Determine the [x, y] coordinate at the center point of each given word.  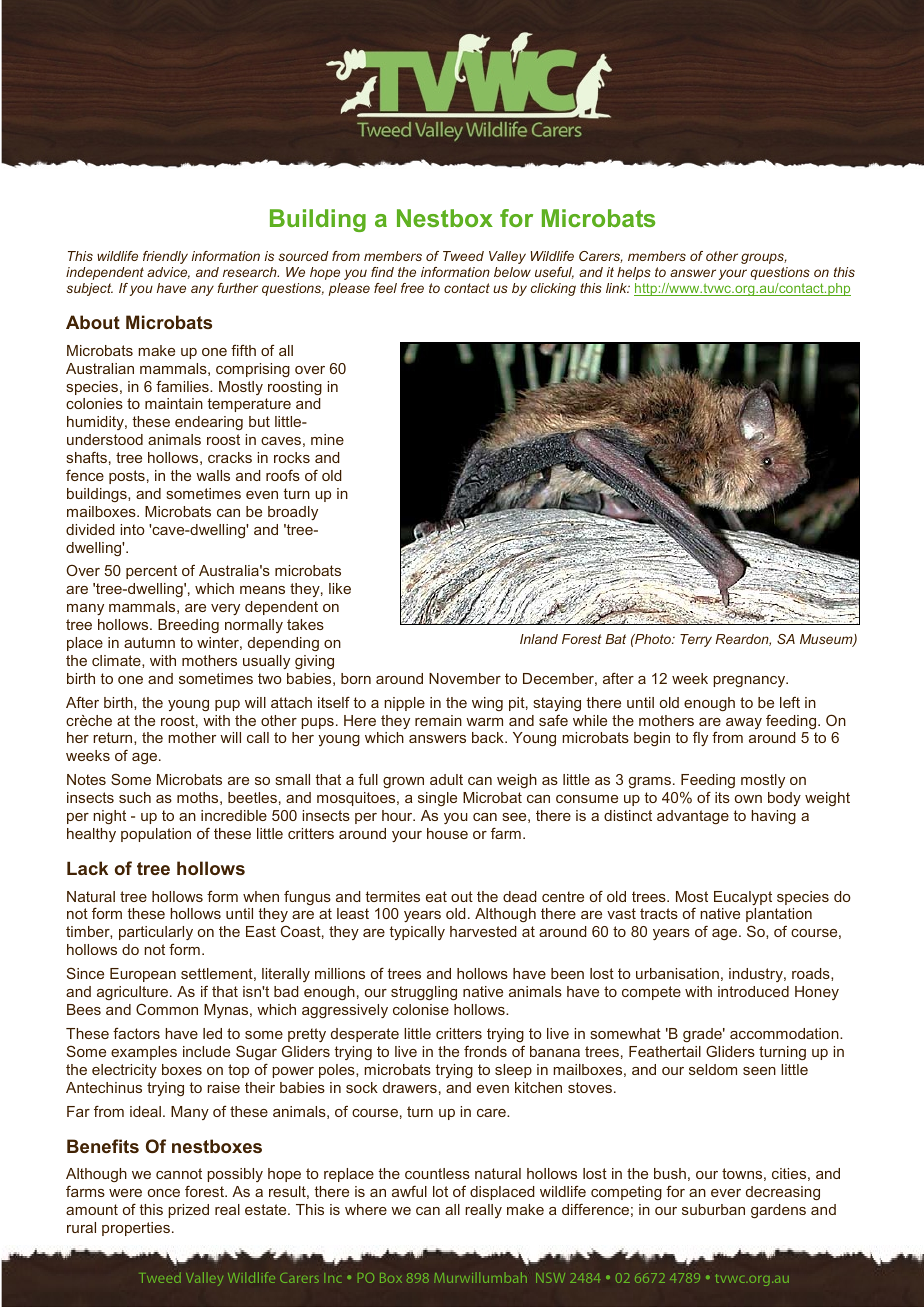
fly [700, 738]
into [133, 529]
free [412, 288]
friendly [165, 257]
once [164, 1193]
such [135, 797]
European [143, 975]
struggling [424, 993]
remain [438, 720]
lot [440, 1191]
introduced [753, 991]
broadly [293, 513]
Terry [696, 640]
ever [726, 1193]
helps [634, 273]
